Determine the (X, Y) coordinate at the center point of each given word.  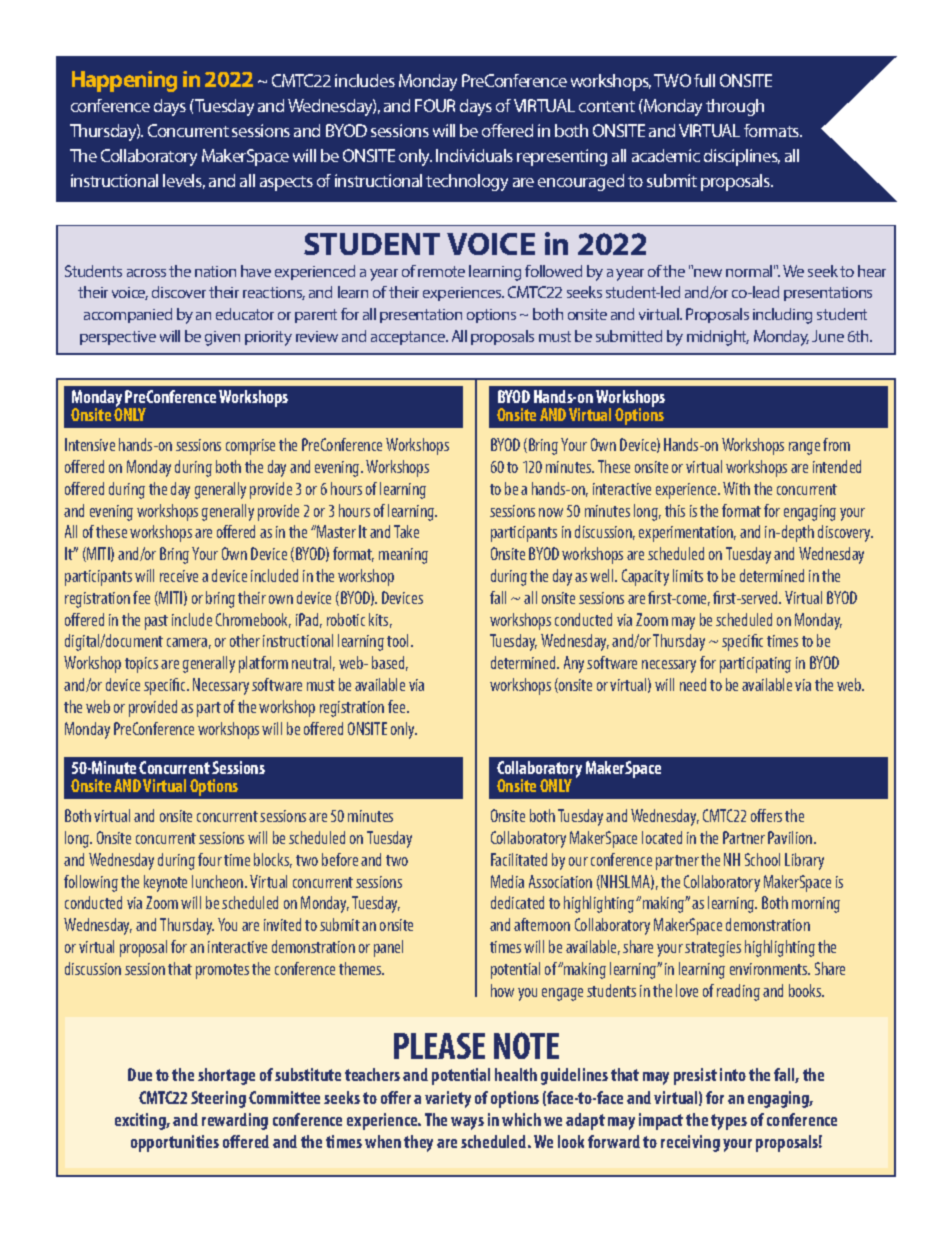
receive (179, 576)
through (735, 107)
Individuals (474, 155)
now (551, 512)
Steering (218, 1099)
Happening (124, 81)
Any (574, 664)
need (693, 684)
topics (141, 665)
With (736, 488)
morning (816, 905)
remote (441, 271)
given (222, 338)
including (782, 316)
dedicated (517, 902)
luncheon (219, 881)
